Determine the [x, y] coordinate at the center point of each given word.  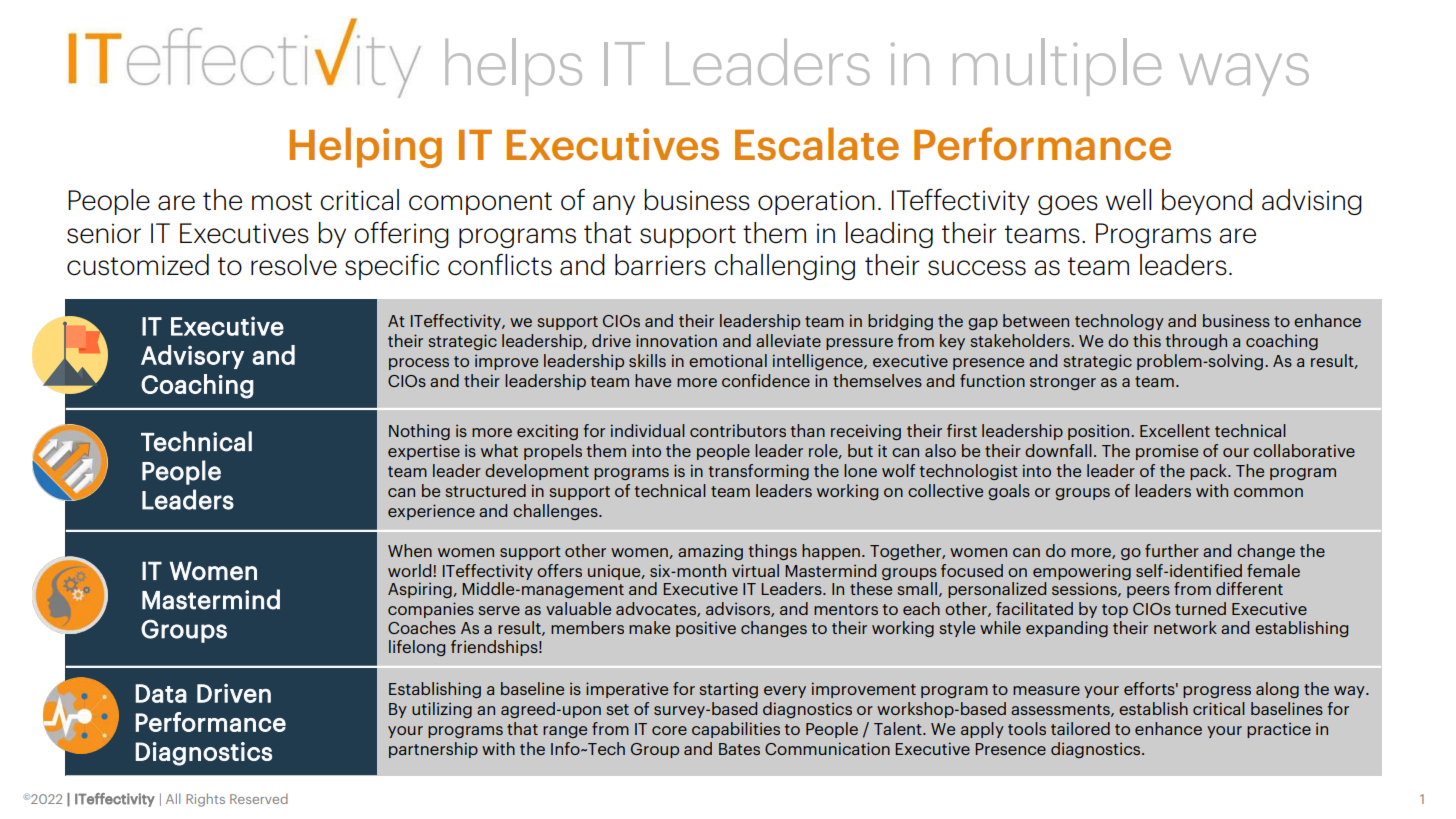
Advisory [192, 357]
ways [1244, 74]
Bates [739, 749]
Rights [205, 800]
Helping [365, 147]
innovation [676, 340]
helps [513, 67]
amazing [710, 552]
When [410, 550]
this [1147, 340]
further [1172, 550]
